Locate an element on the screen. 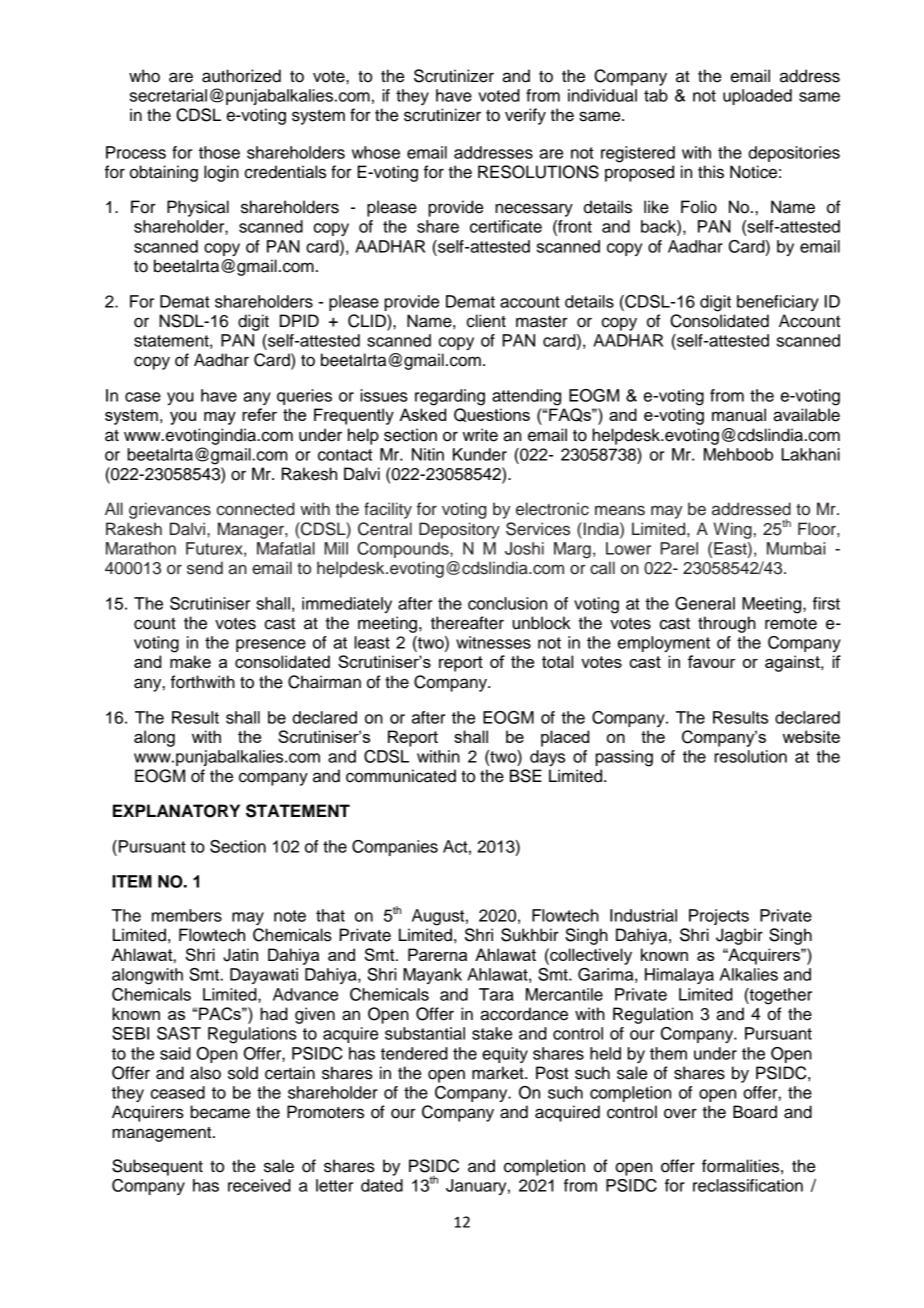 The width and height of the screenshot is (924, 1308). market is located at coordinates (499, 1073).
